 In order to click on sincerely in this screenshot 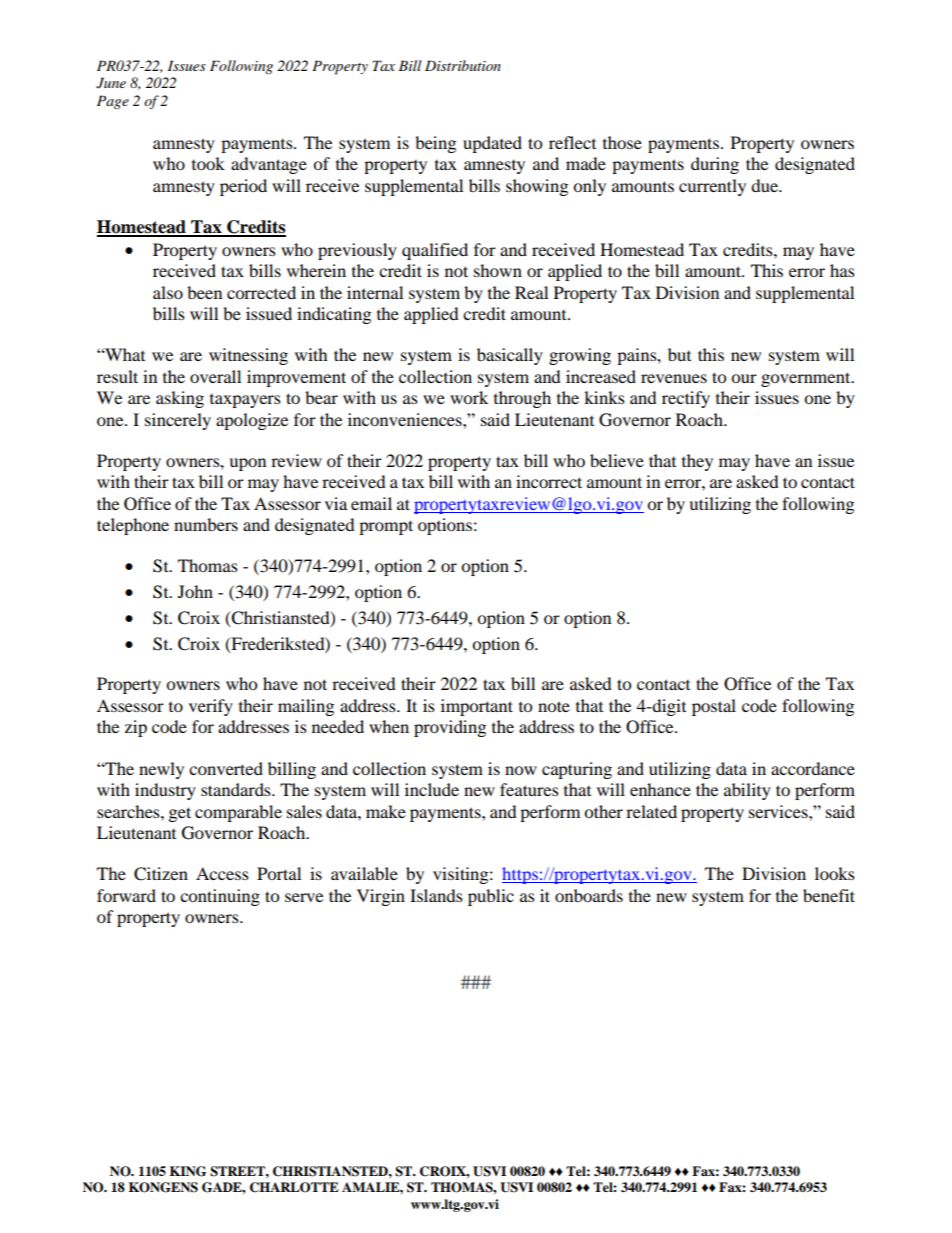, I will do `click(178, 421)`.
